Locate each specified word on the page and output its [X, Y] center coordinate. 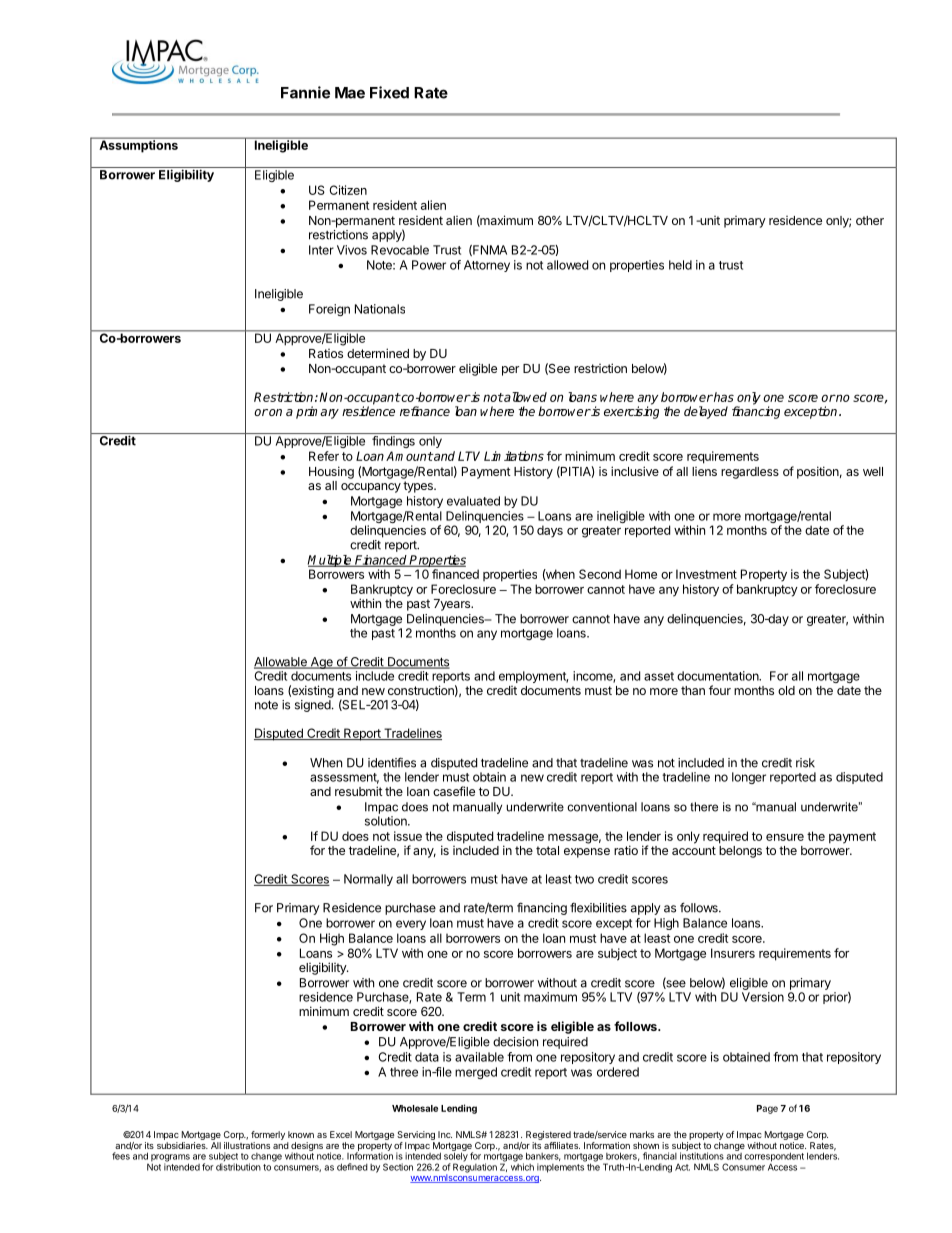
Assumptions [138, 145]
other [870, 220]
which [522, 1166]
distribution [238, 1167]
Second [600, 574]
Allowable [281, 663]
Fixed [389, 92]
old [786, 690]
